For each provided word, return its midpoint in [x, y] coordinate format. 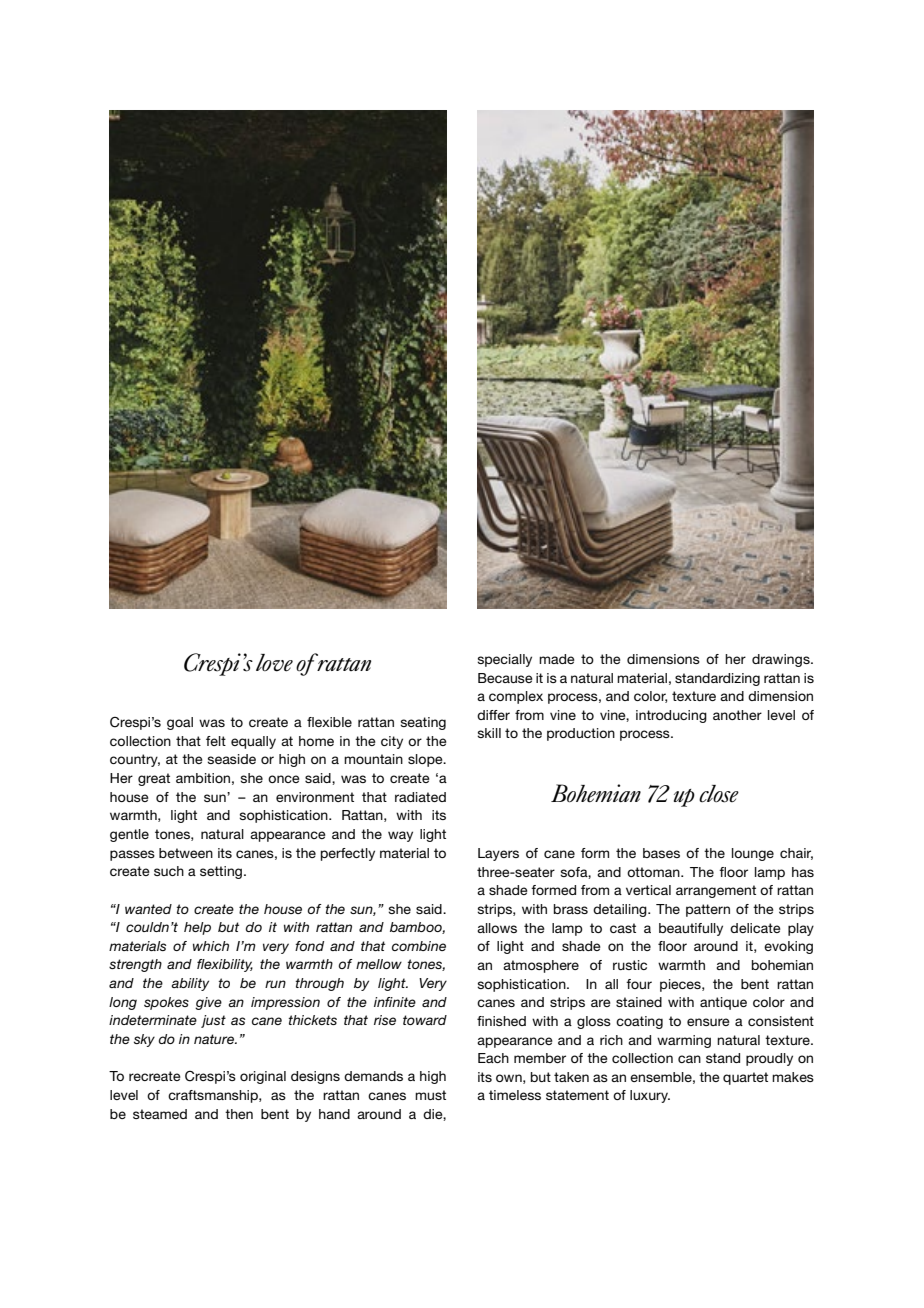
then [239, 1114]
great [154, 779]
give [208, 1003]
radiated [420, 797]
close [719, 794]
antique [723, 1003]
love [274, 663]
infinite [395, 1002]
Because [505, 678]
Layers [498, 854]
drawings [782, 660]
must [430, 1095]
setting [222, 872]
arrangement [716, 891]
